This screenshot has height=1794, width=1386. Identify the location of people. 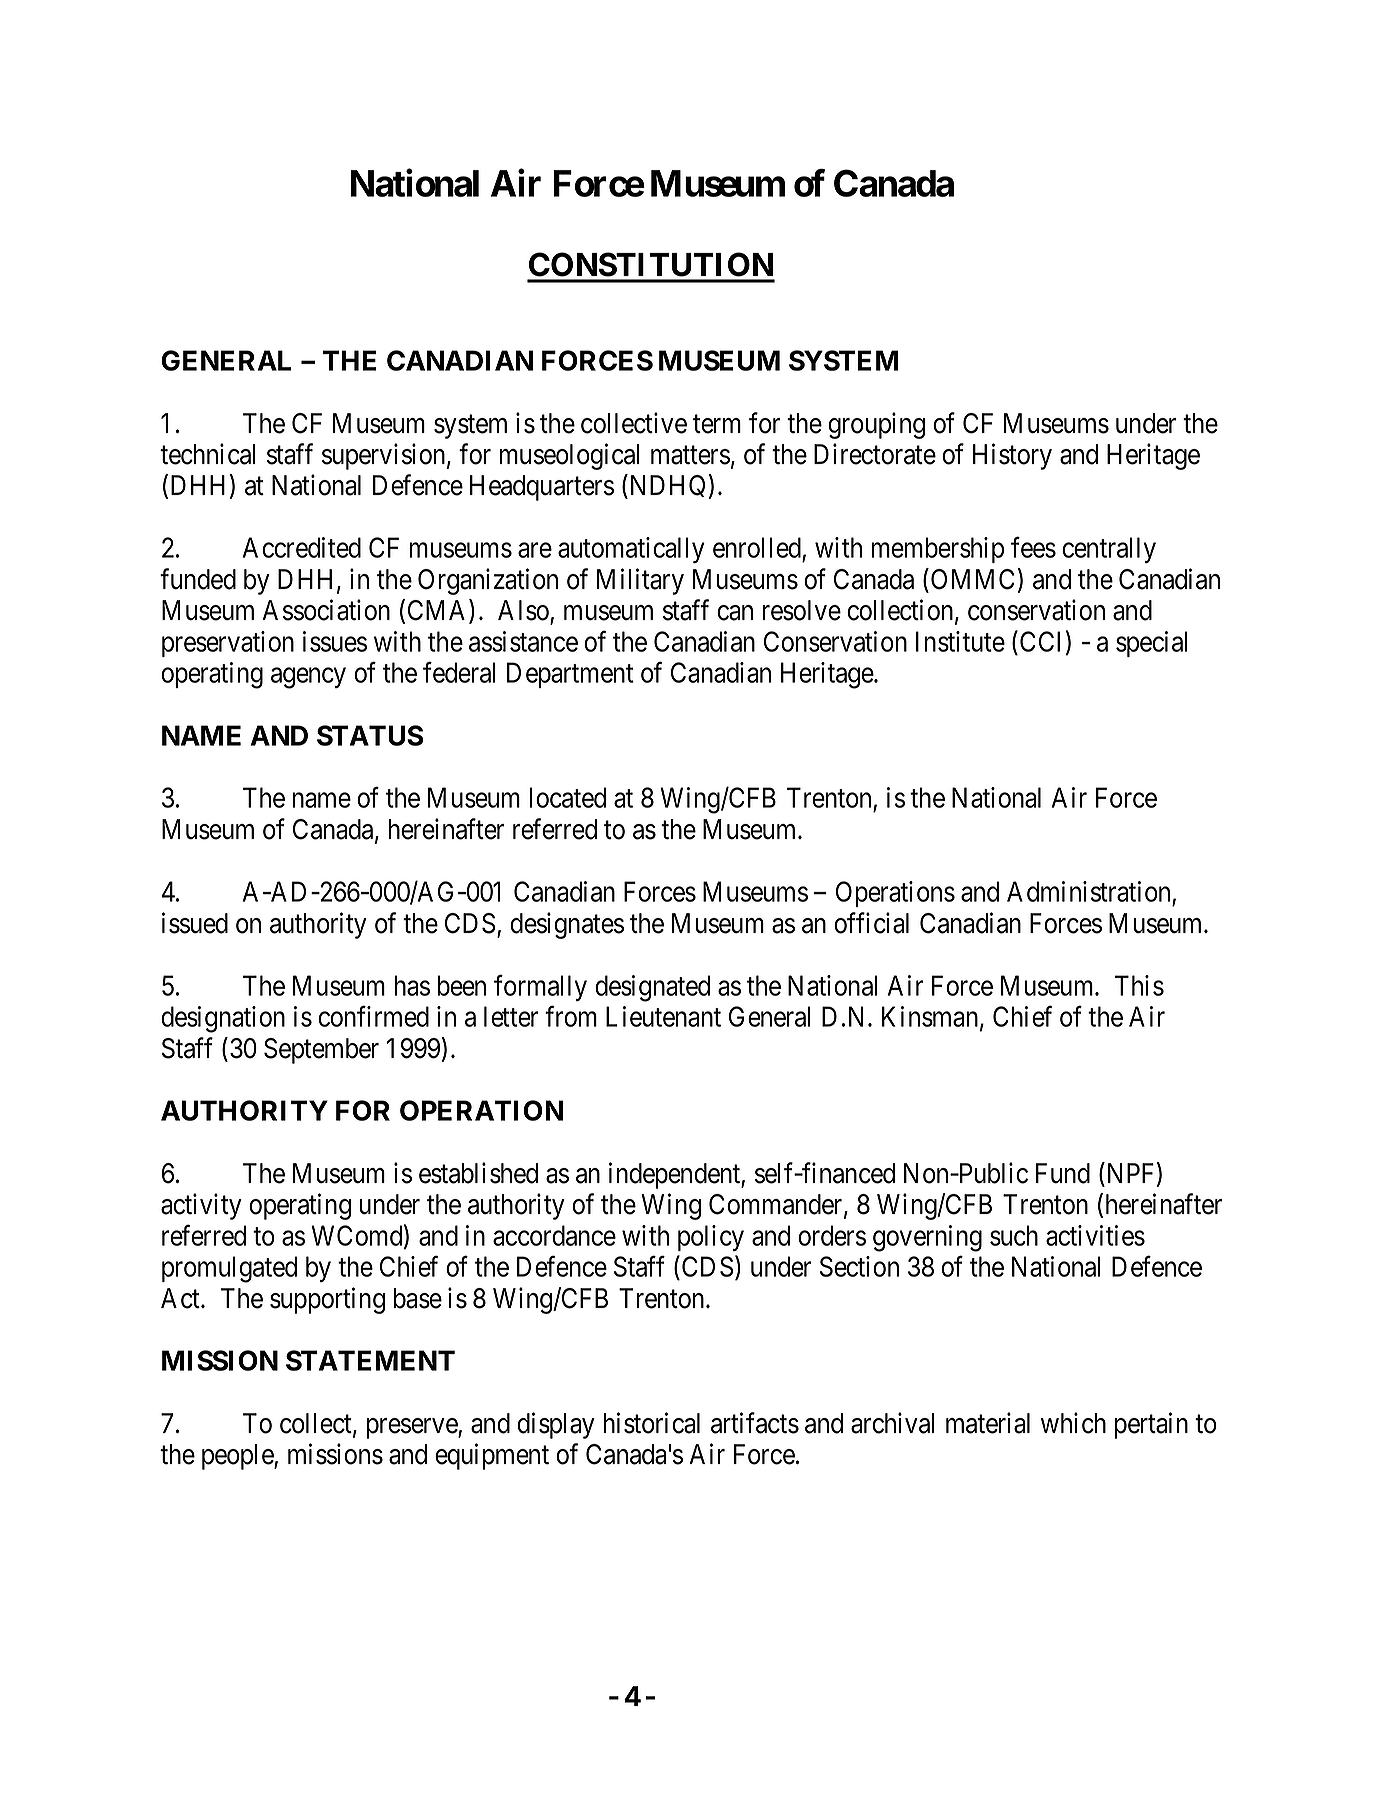
(238, 1457).
